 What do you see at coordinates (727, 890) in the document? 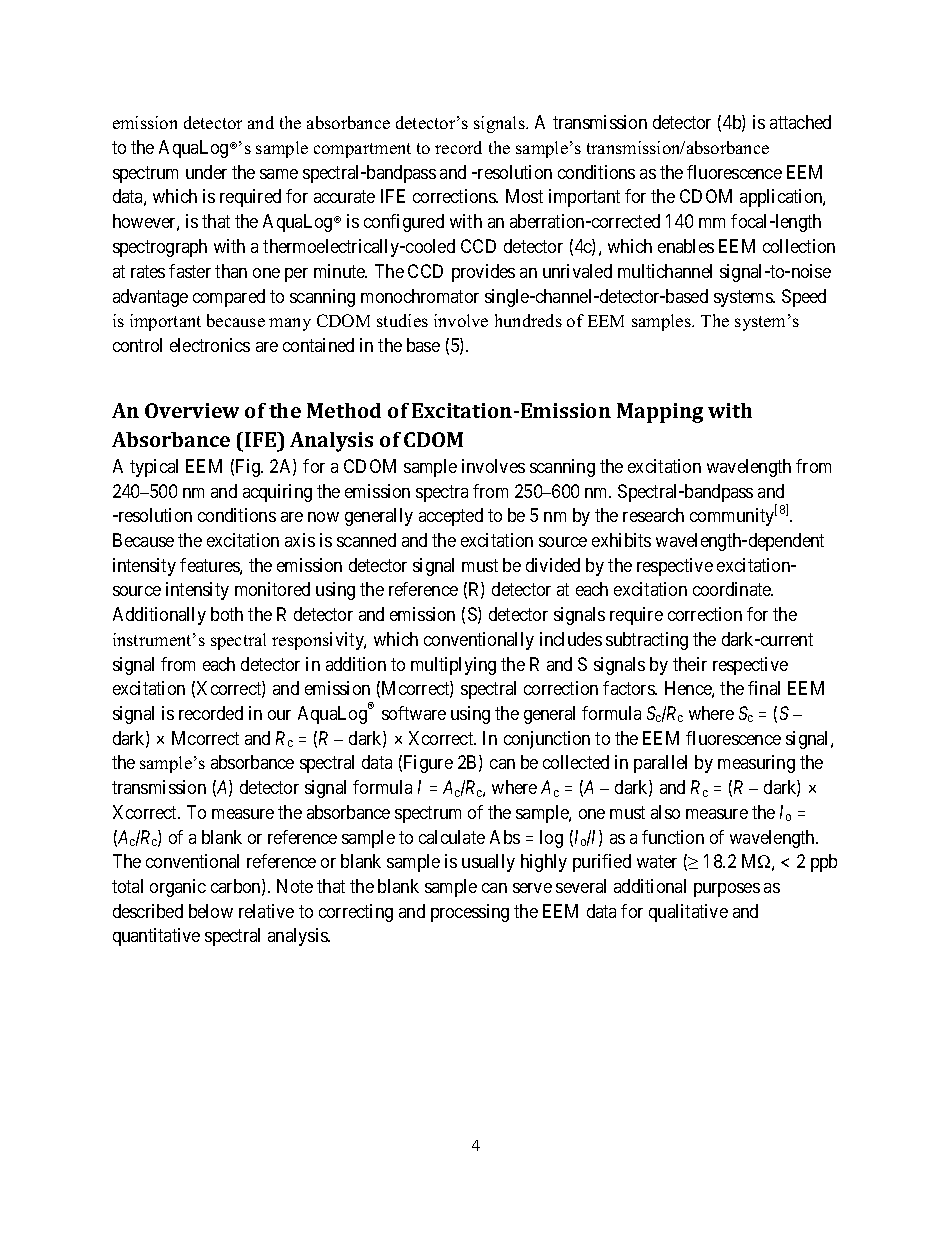
I see `purposes` at bounding box center [727, 890].
